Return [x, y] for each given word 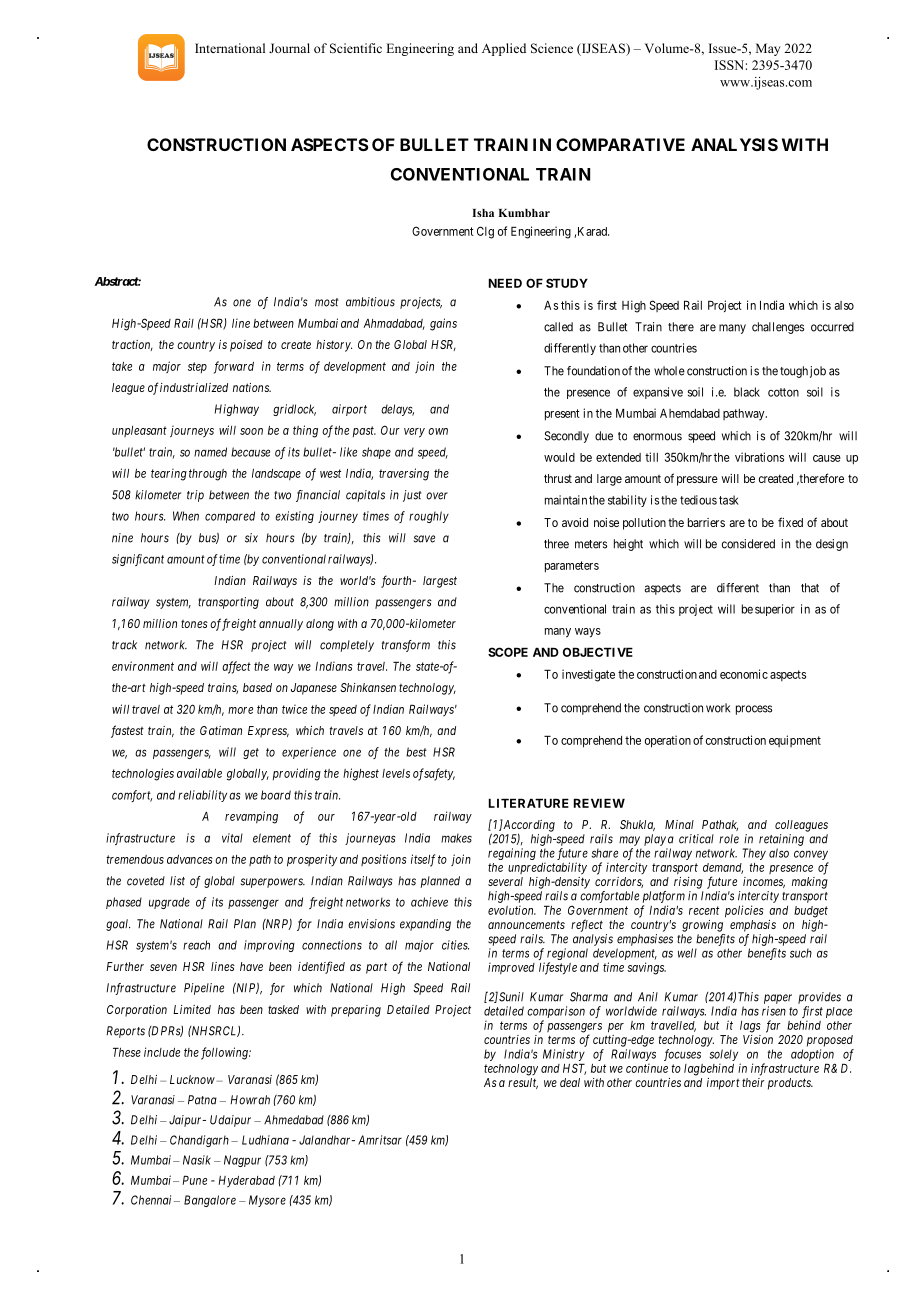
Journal [289, 48]
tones [194, 624]
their [753, 1082]
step [197, 367]
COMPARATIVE [620, 144]
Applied [504, 49]
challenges [778, 328]
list [177, 881]
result [523, 1083]
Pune [194, 1180]
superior [775, 610]
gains [443, 324]
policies [744, 911]
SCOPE [508, 652]
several [505, 881]
